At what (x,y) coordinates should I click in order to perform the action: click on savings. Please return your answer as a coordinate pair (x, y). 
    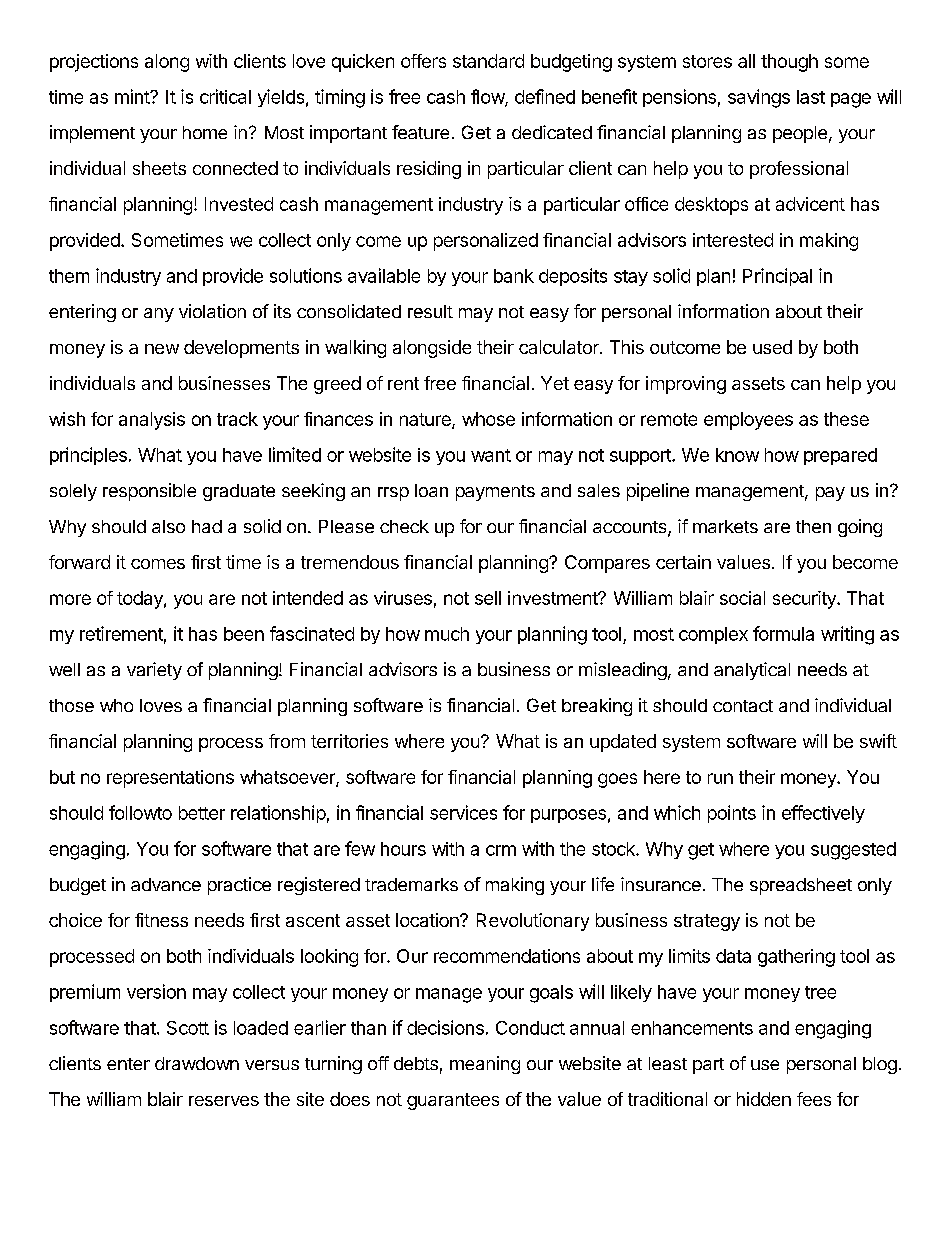
    Looking at the image, I should click on (759, 98).
